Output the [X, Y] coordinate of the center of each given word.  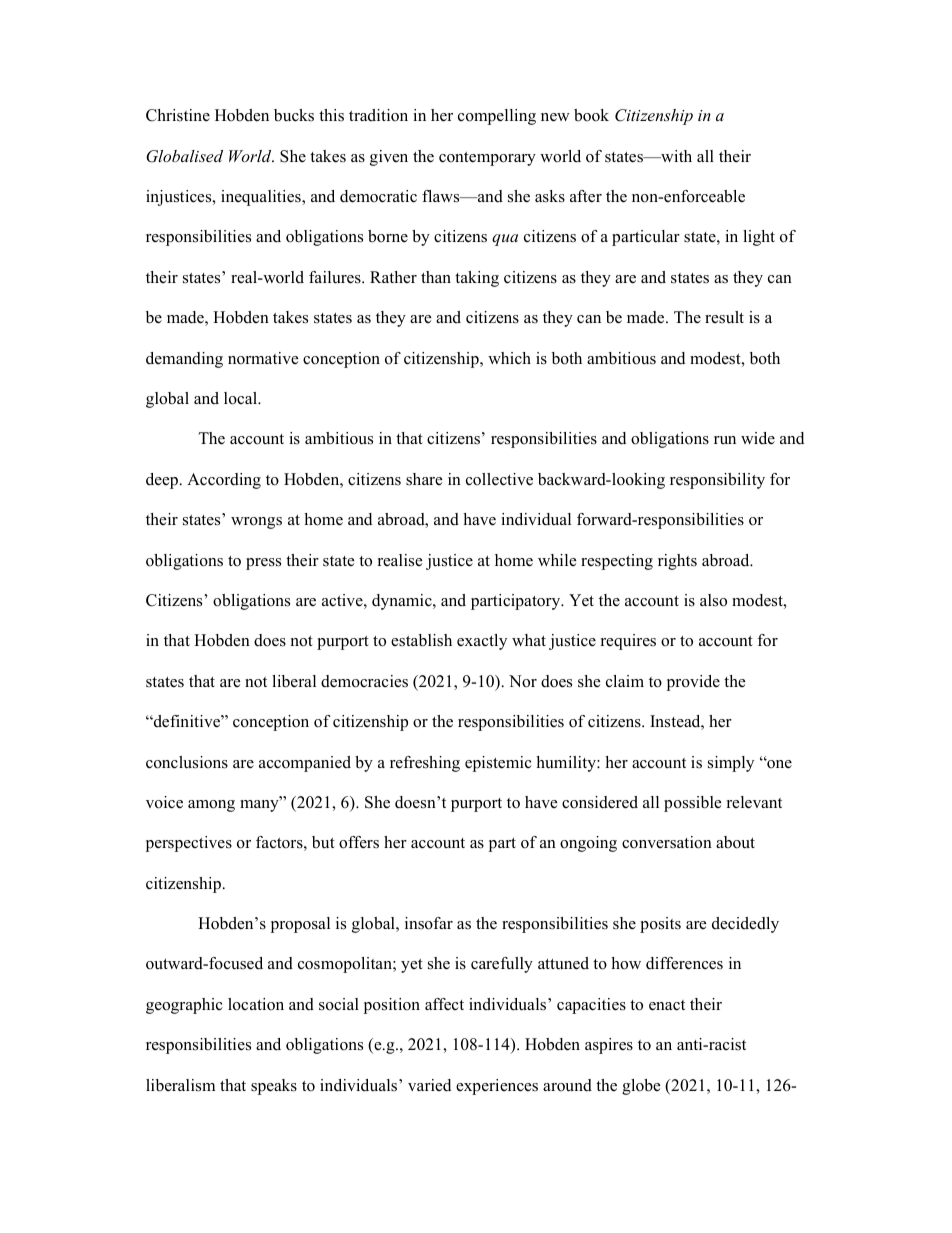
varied [429, 1085]
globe [641, 1087]
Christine [178, 115]
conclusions [187, 762]
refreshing [425, 764]
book [591, 115]
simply [731, 764]
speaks [274, 1087]
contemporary [487, 159]
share [424, 479]
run [725, 440]
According [224, 481]
